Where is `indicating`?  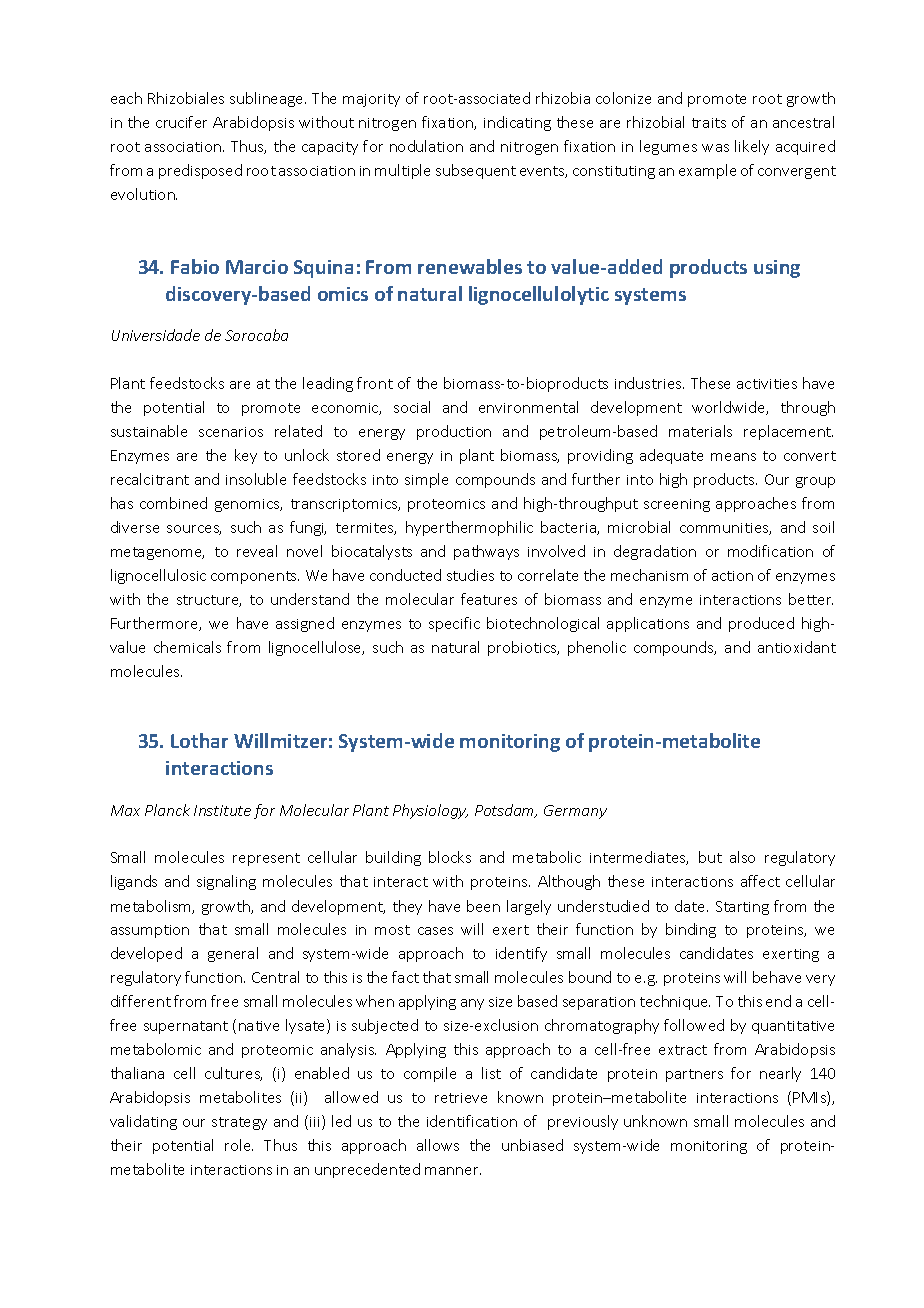 indicating is located at coordinates (517, 123).
